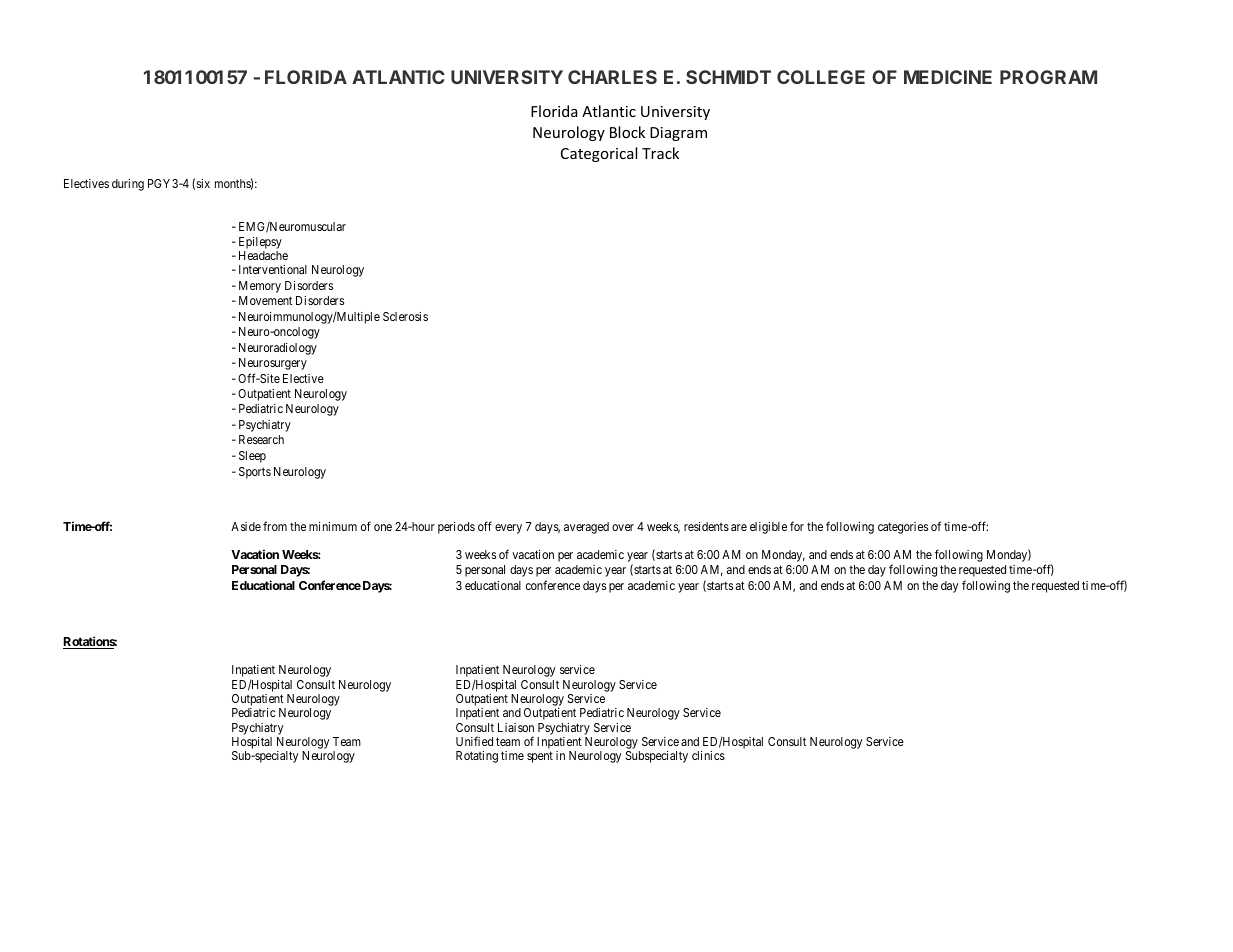 Image resolution: width=1233 pixels, height=952 pixels. Describe the element at coordinates (903, 528) in the document. I see `categories` at that location.
